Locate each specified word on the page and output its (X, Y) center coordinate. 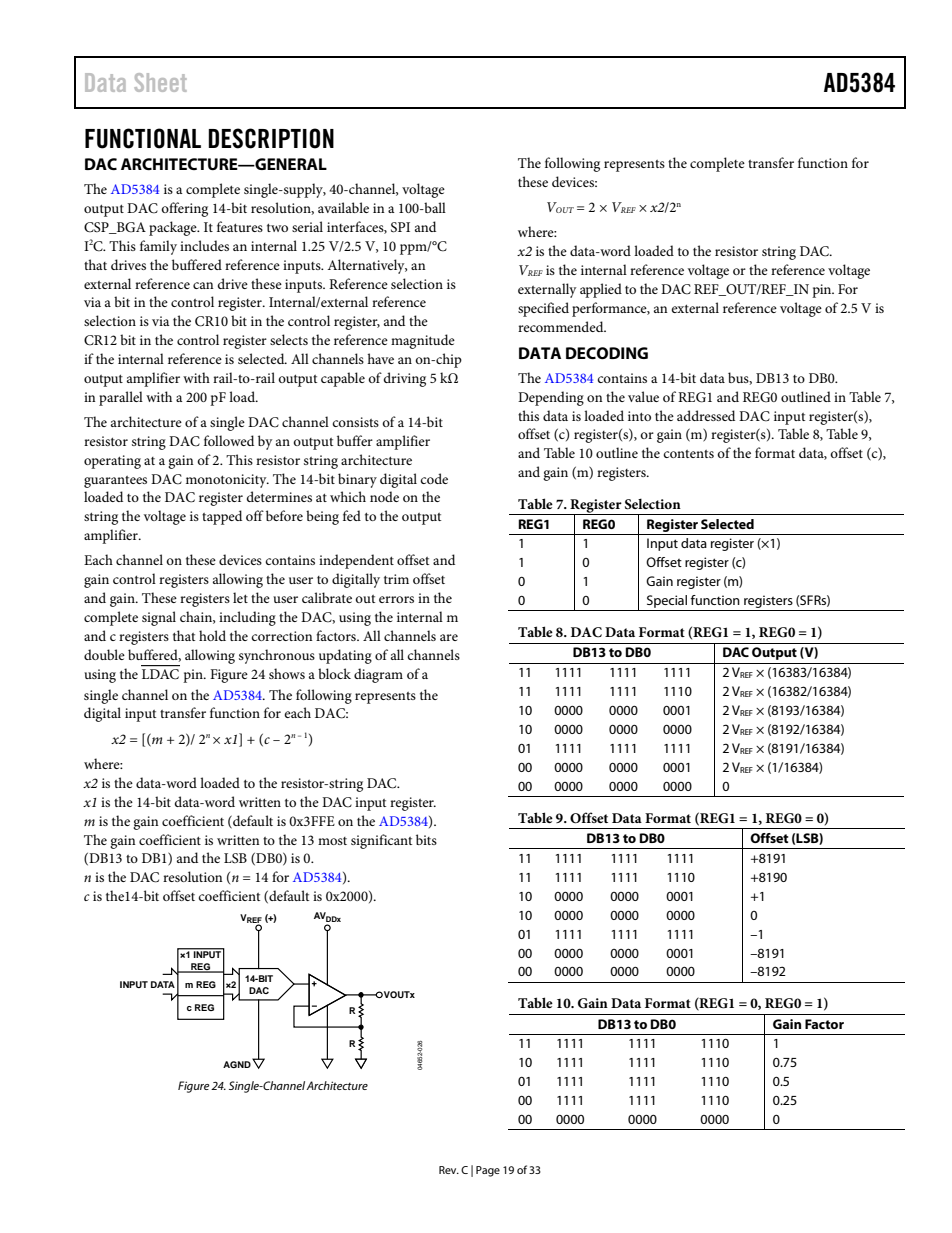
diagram (378, 675)
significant (381, 841)
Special (667, 603)
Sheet (160, 82)
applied (601, 290)
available (343, 207)
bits (426, 839)
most (332, 841)
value (643, 396)
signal (159, 618)
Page (488, 1171)
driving (405, 379)
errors (396, 599)
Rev (449, 1170)
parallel (121, 398)
